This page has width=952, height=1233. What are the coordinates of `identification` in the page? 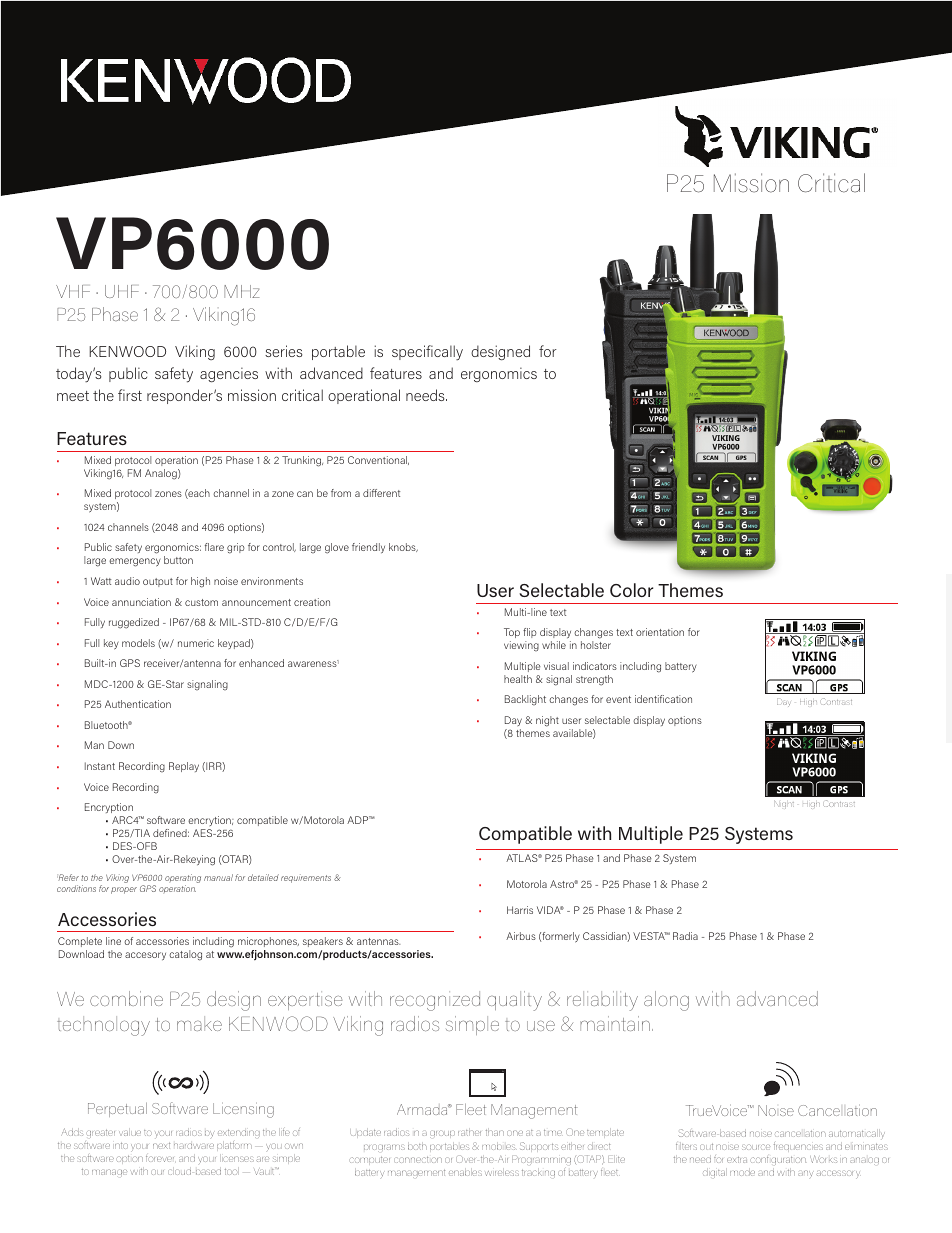 It's located at (663, 699).
